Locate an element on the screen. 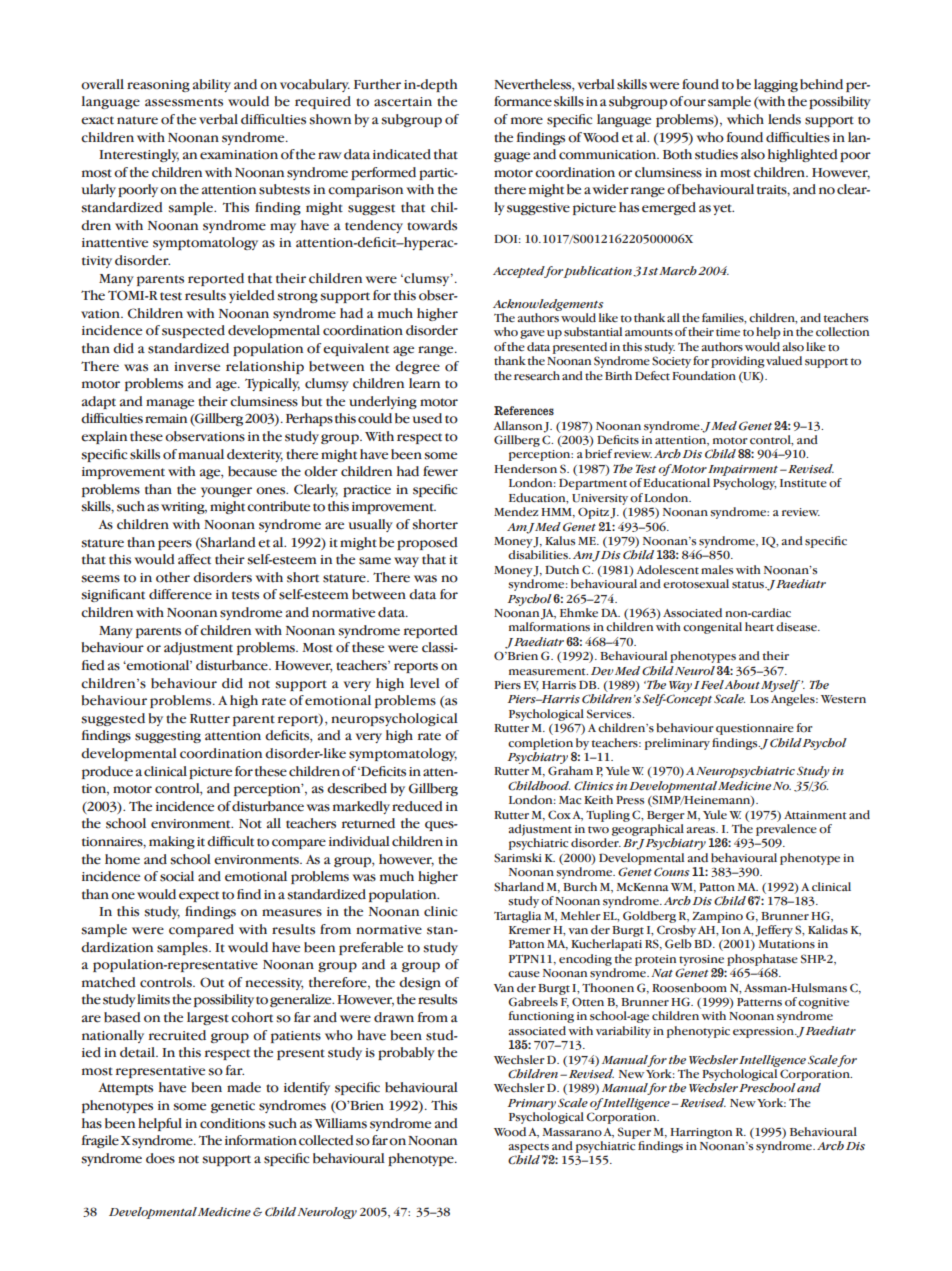 Image resolution: width=952 pixels, height=1271 pixels. aspects is located at coordinates (529, 1148).
